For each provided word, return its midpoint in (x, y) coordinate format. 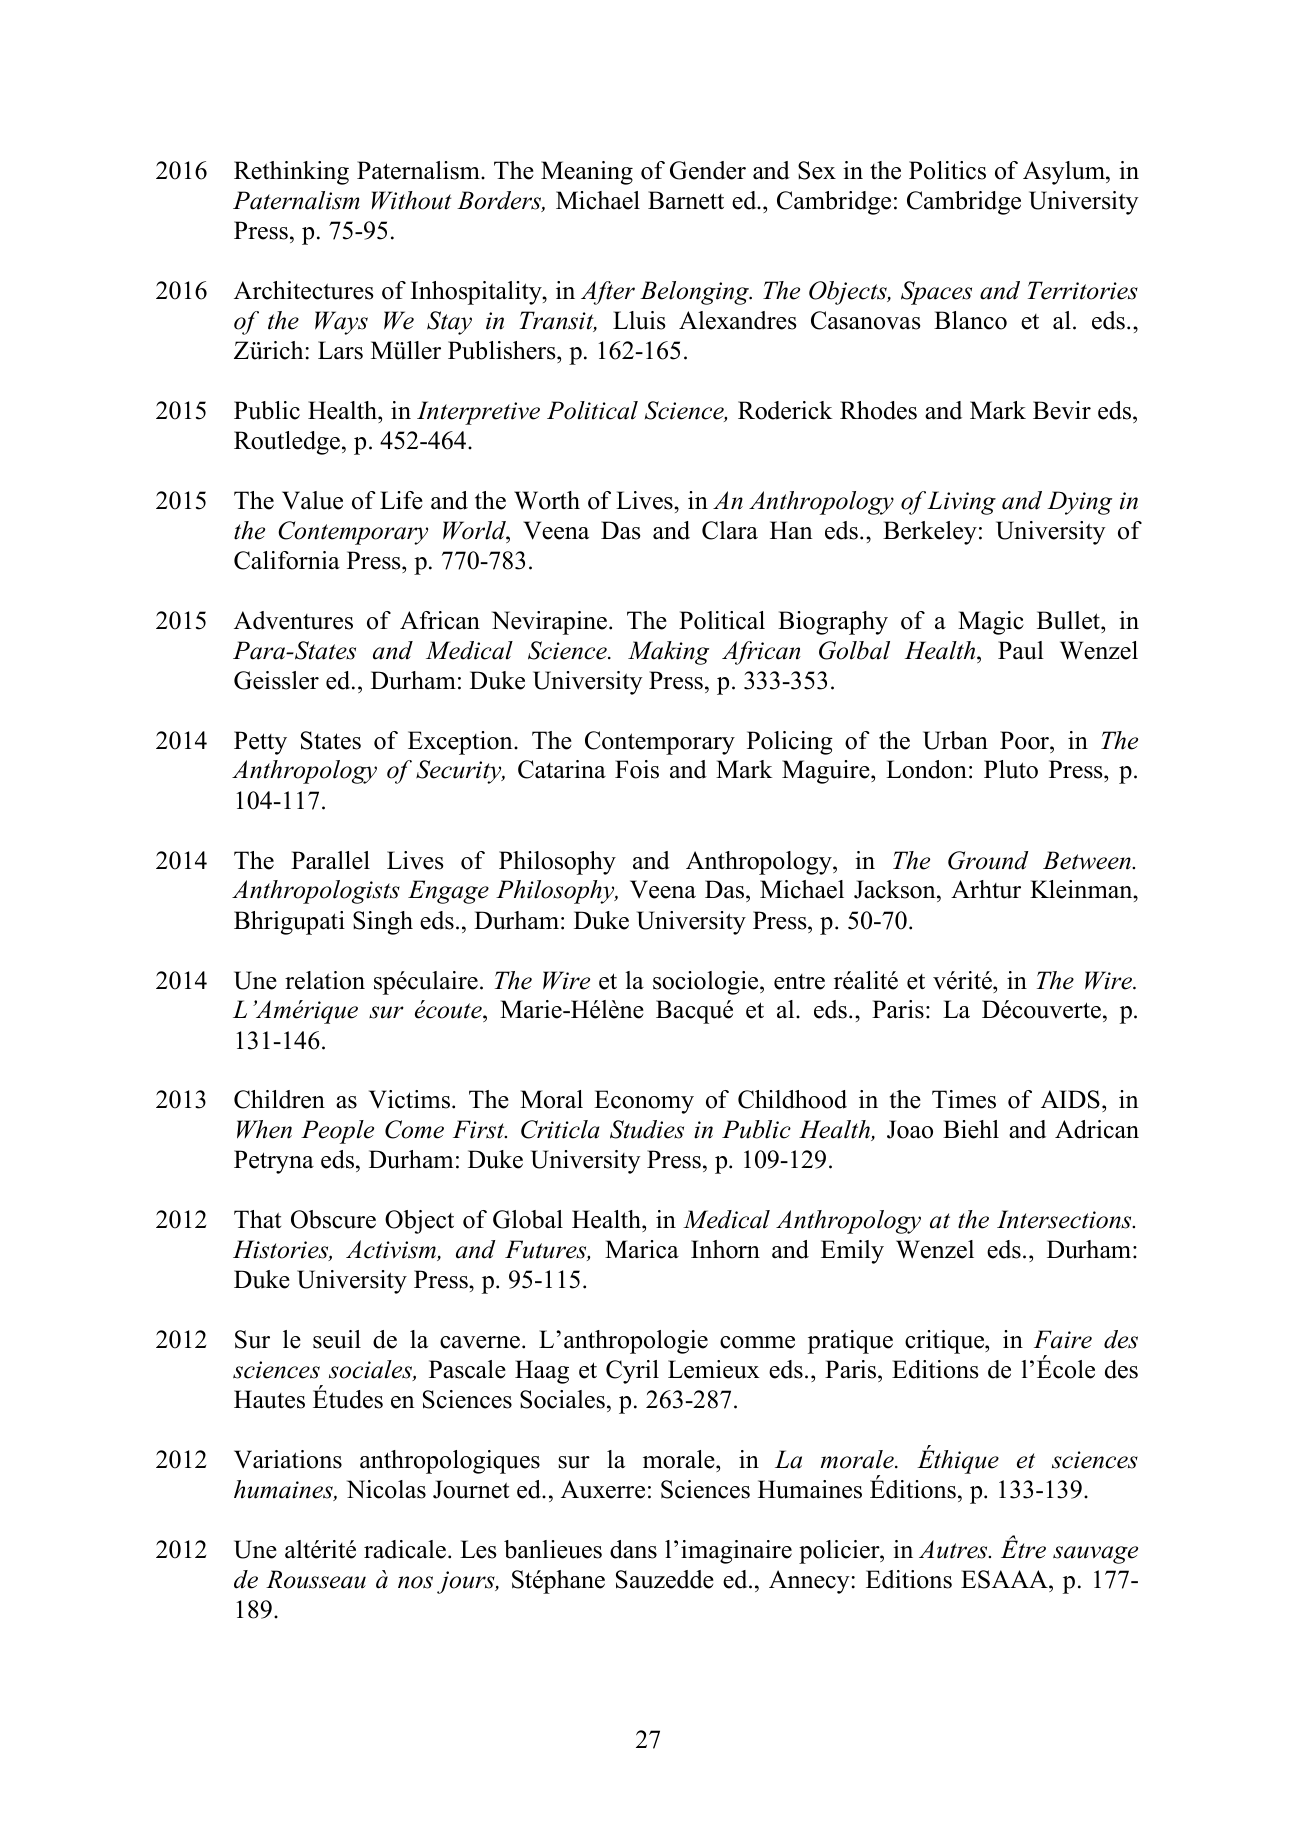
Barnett (686, 200)
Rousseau (316, 1579)
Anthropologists (316, 892)
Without (412, 200)
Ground (988, 860)
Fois (637, 769)
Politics (947, 170)
